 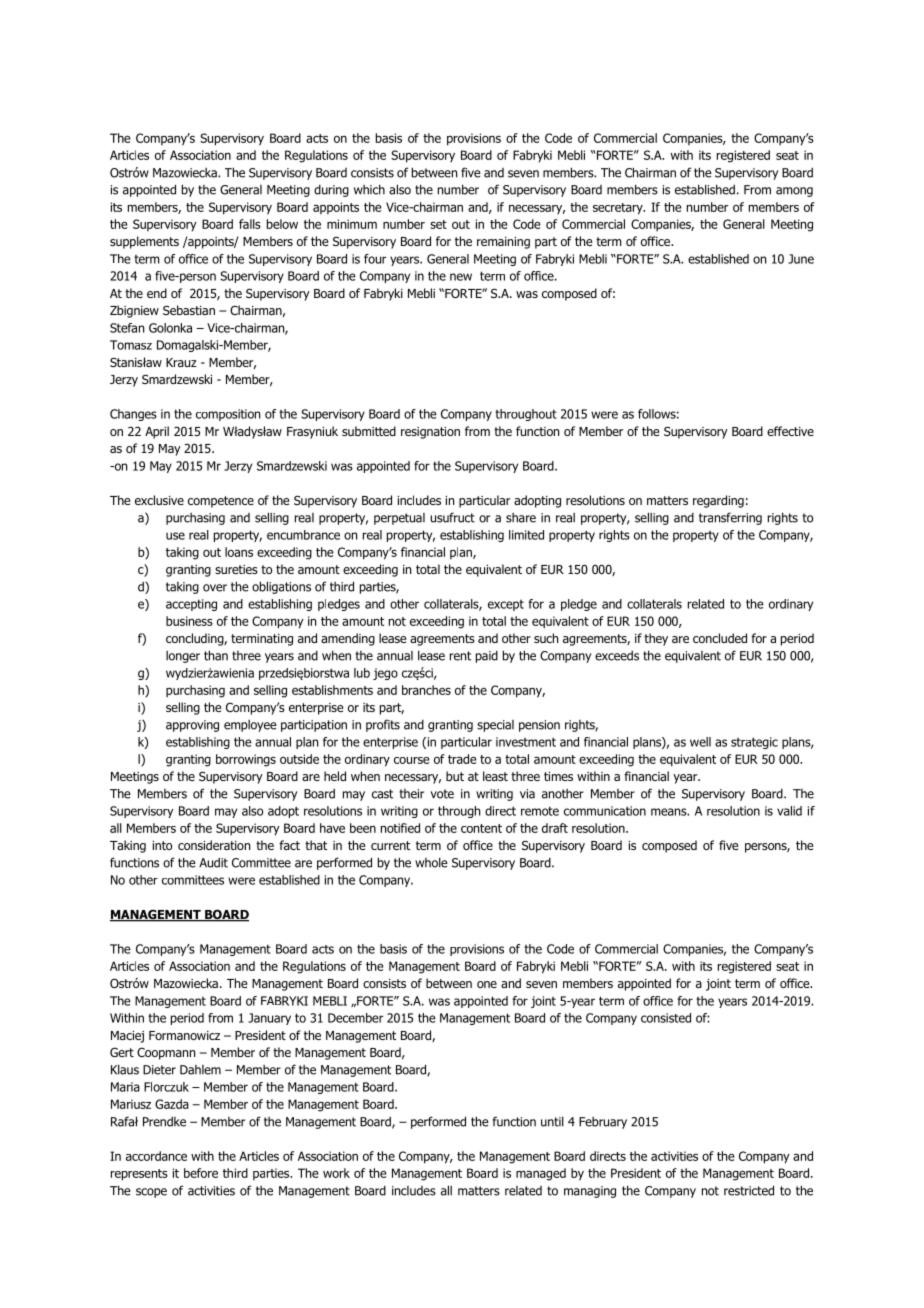 I want to click on before, so click(x=201, y=1173).
